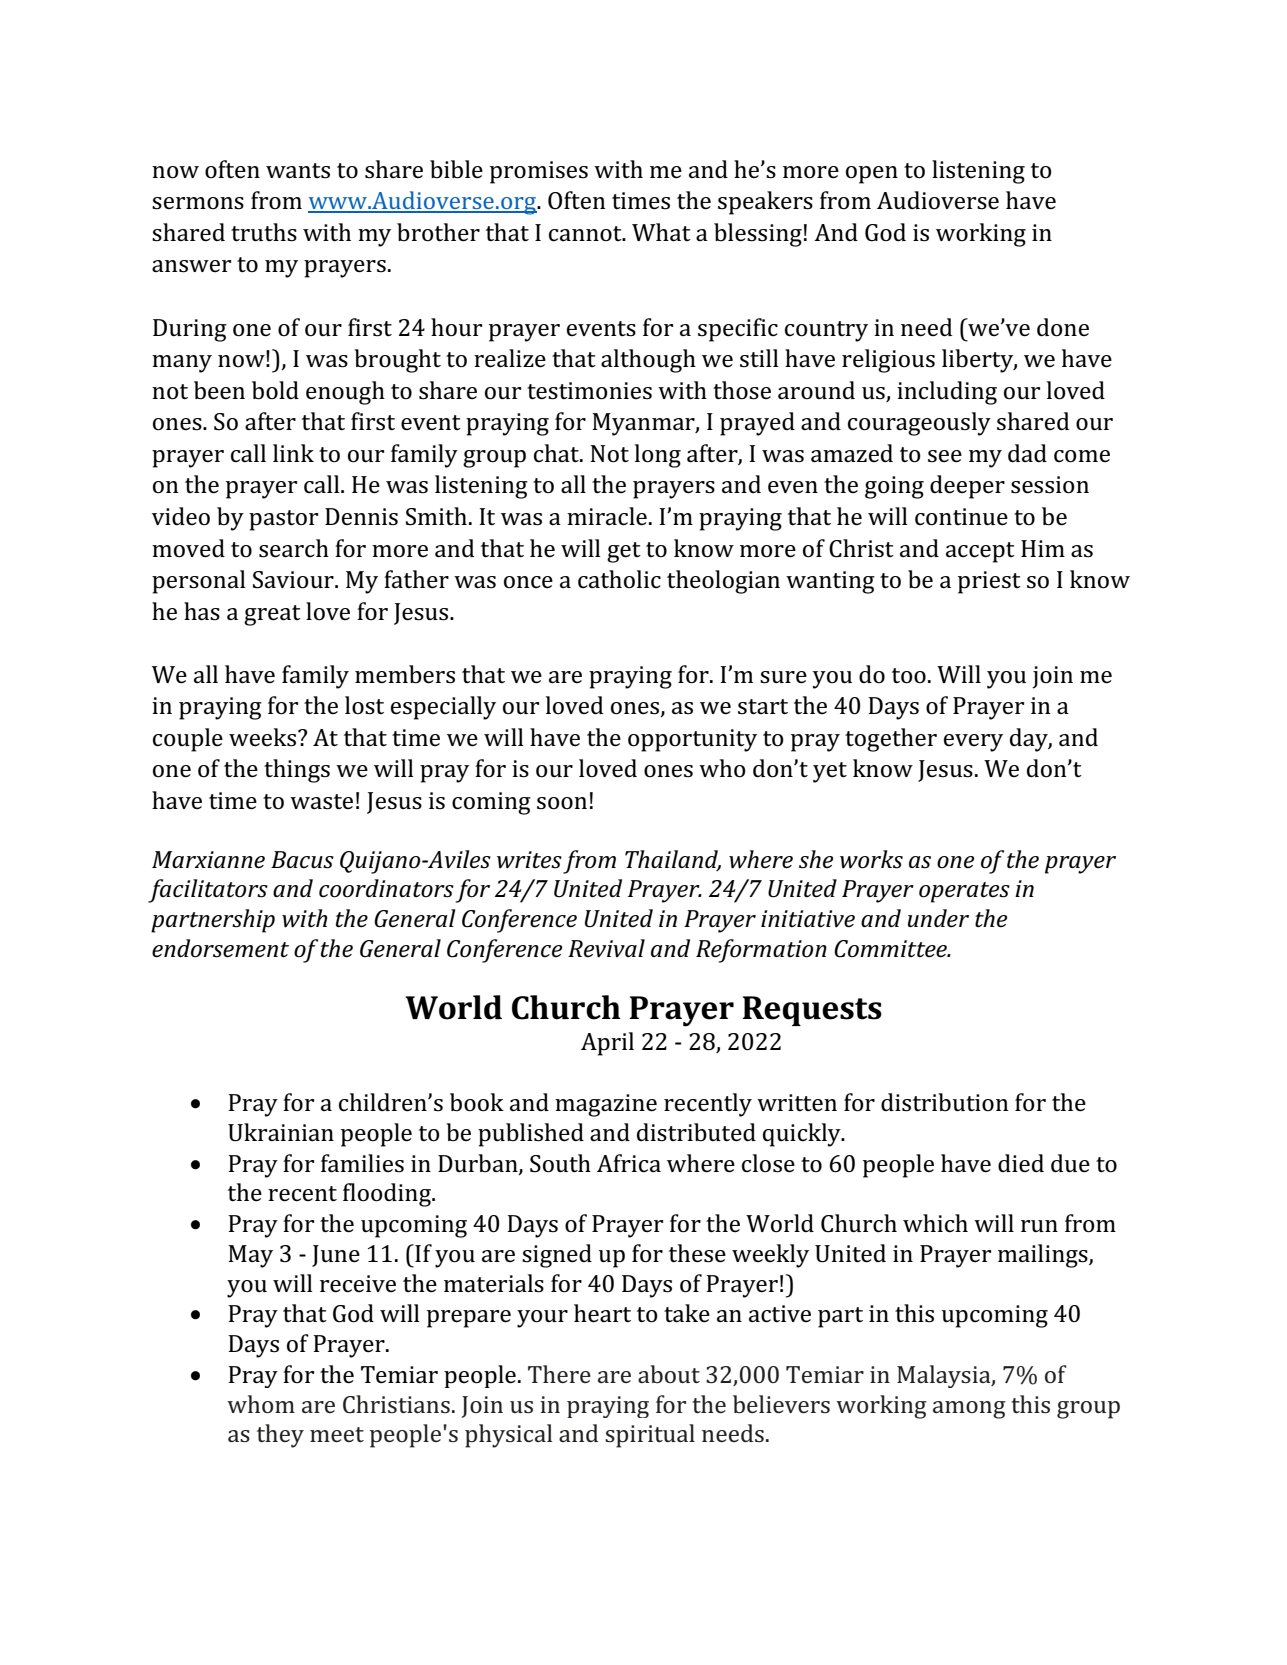  Describe the element at coordinates (562, 803) in the document. I see `soon` at that location.
